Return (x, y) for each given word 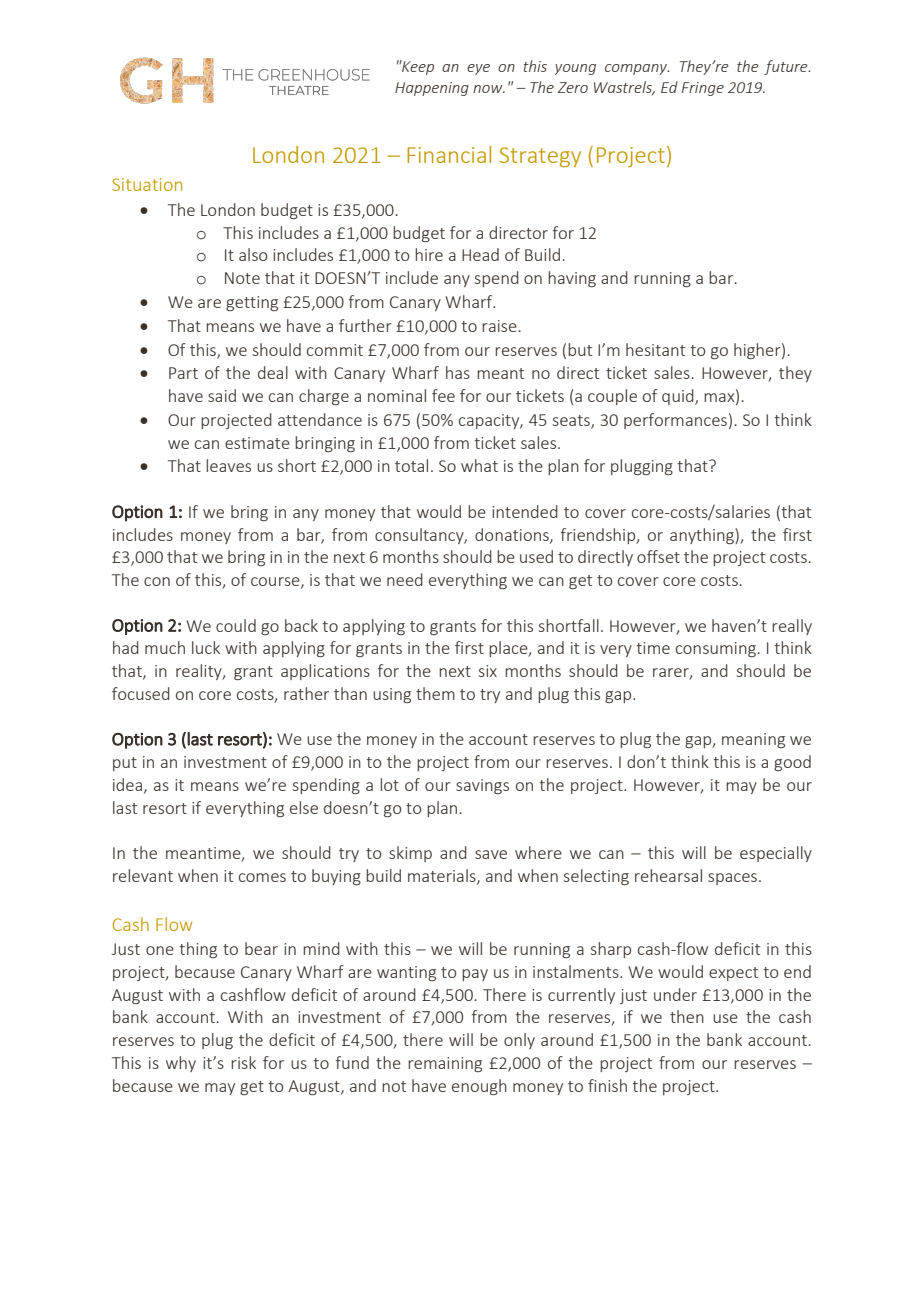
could (236, 625)
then (687, 1016)
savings (482, 786)
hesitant (655, 349)
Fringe (703, 89)
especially (776, 854)
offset (658, 556)
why (181, 1064)
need (405, 579)
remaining (445, 1064)
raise (499, 326)
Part (183, 373)
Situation (147, 184)
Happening (432, 89)
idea (129, 785)
